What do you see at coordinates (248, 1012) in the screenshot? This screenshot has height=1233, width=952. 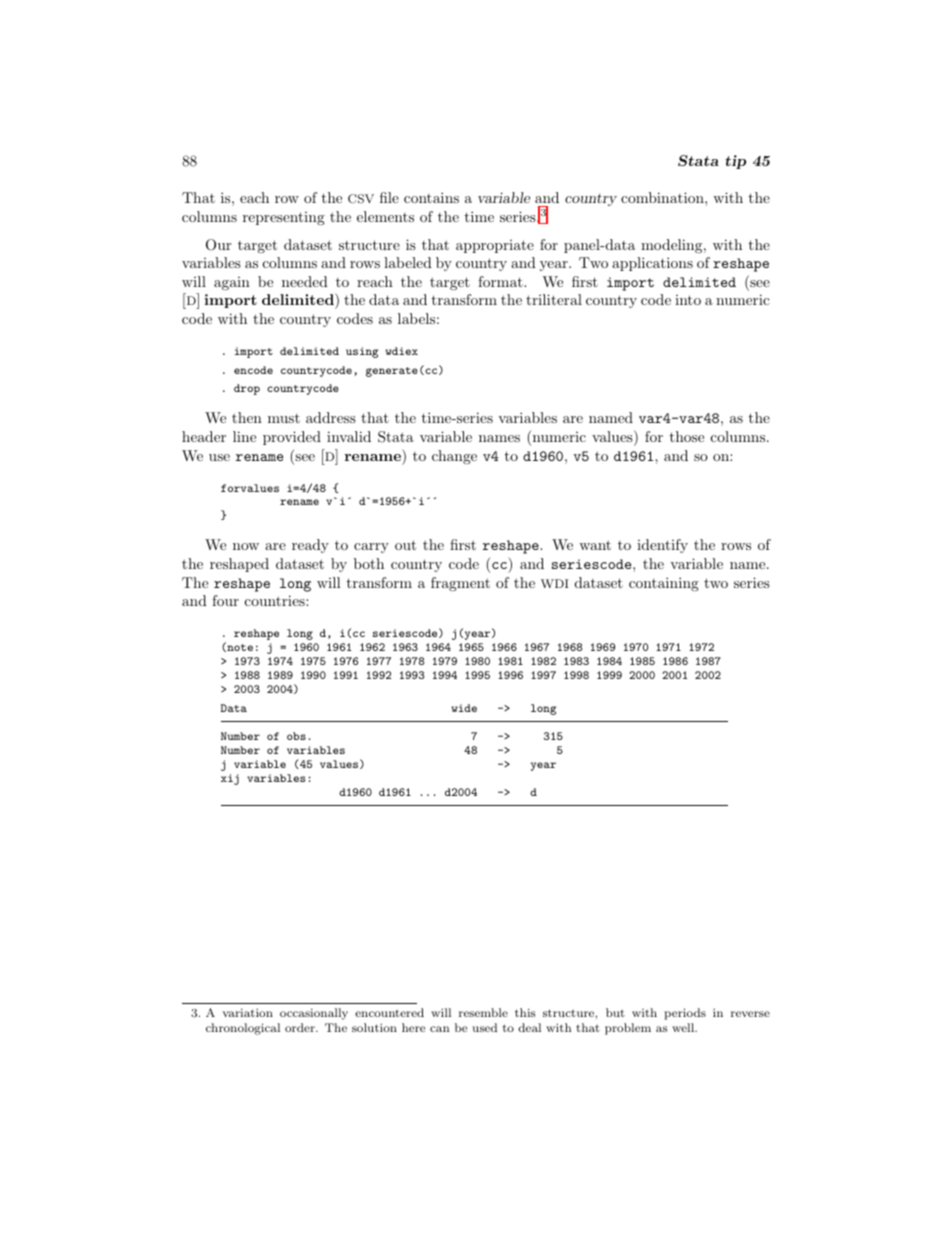 I see `variation` at bounding box center [248, 1012].
